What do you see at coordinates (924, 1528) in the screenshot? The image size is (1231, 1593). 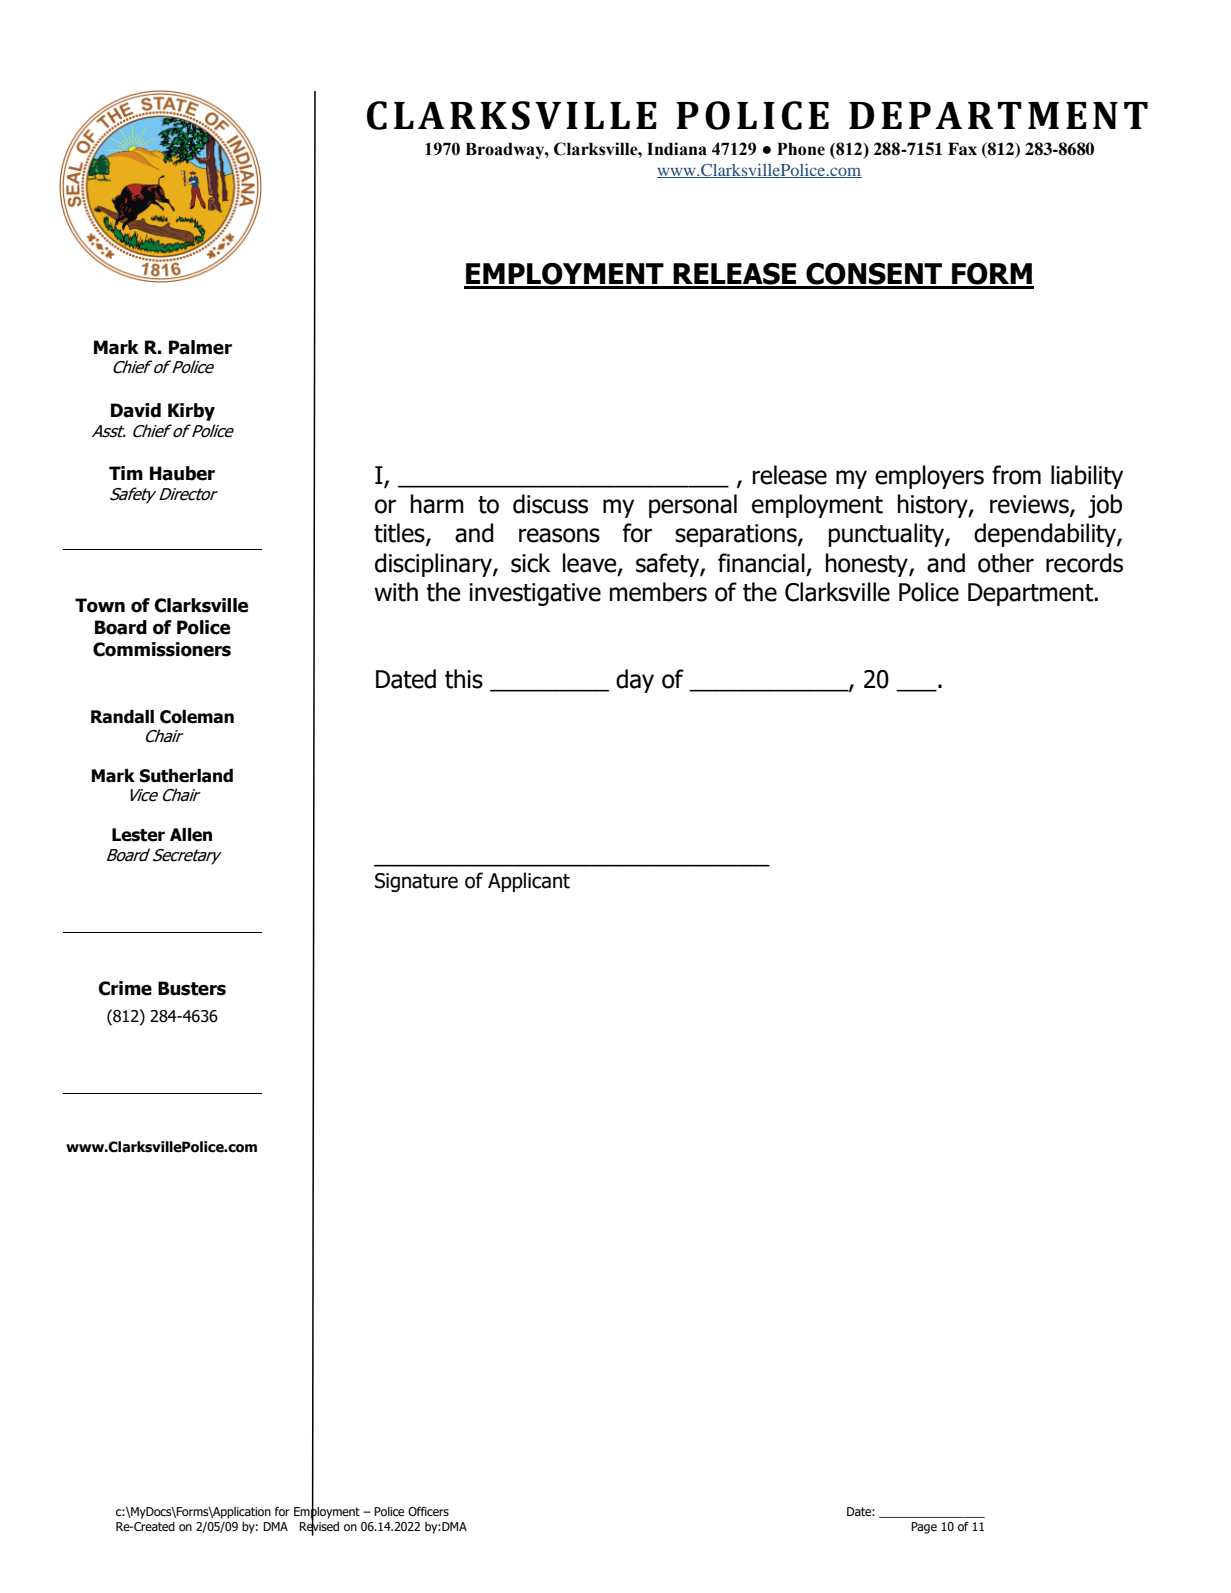 I see `Page` at bounding box center [924, 1528].
